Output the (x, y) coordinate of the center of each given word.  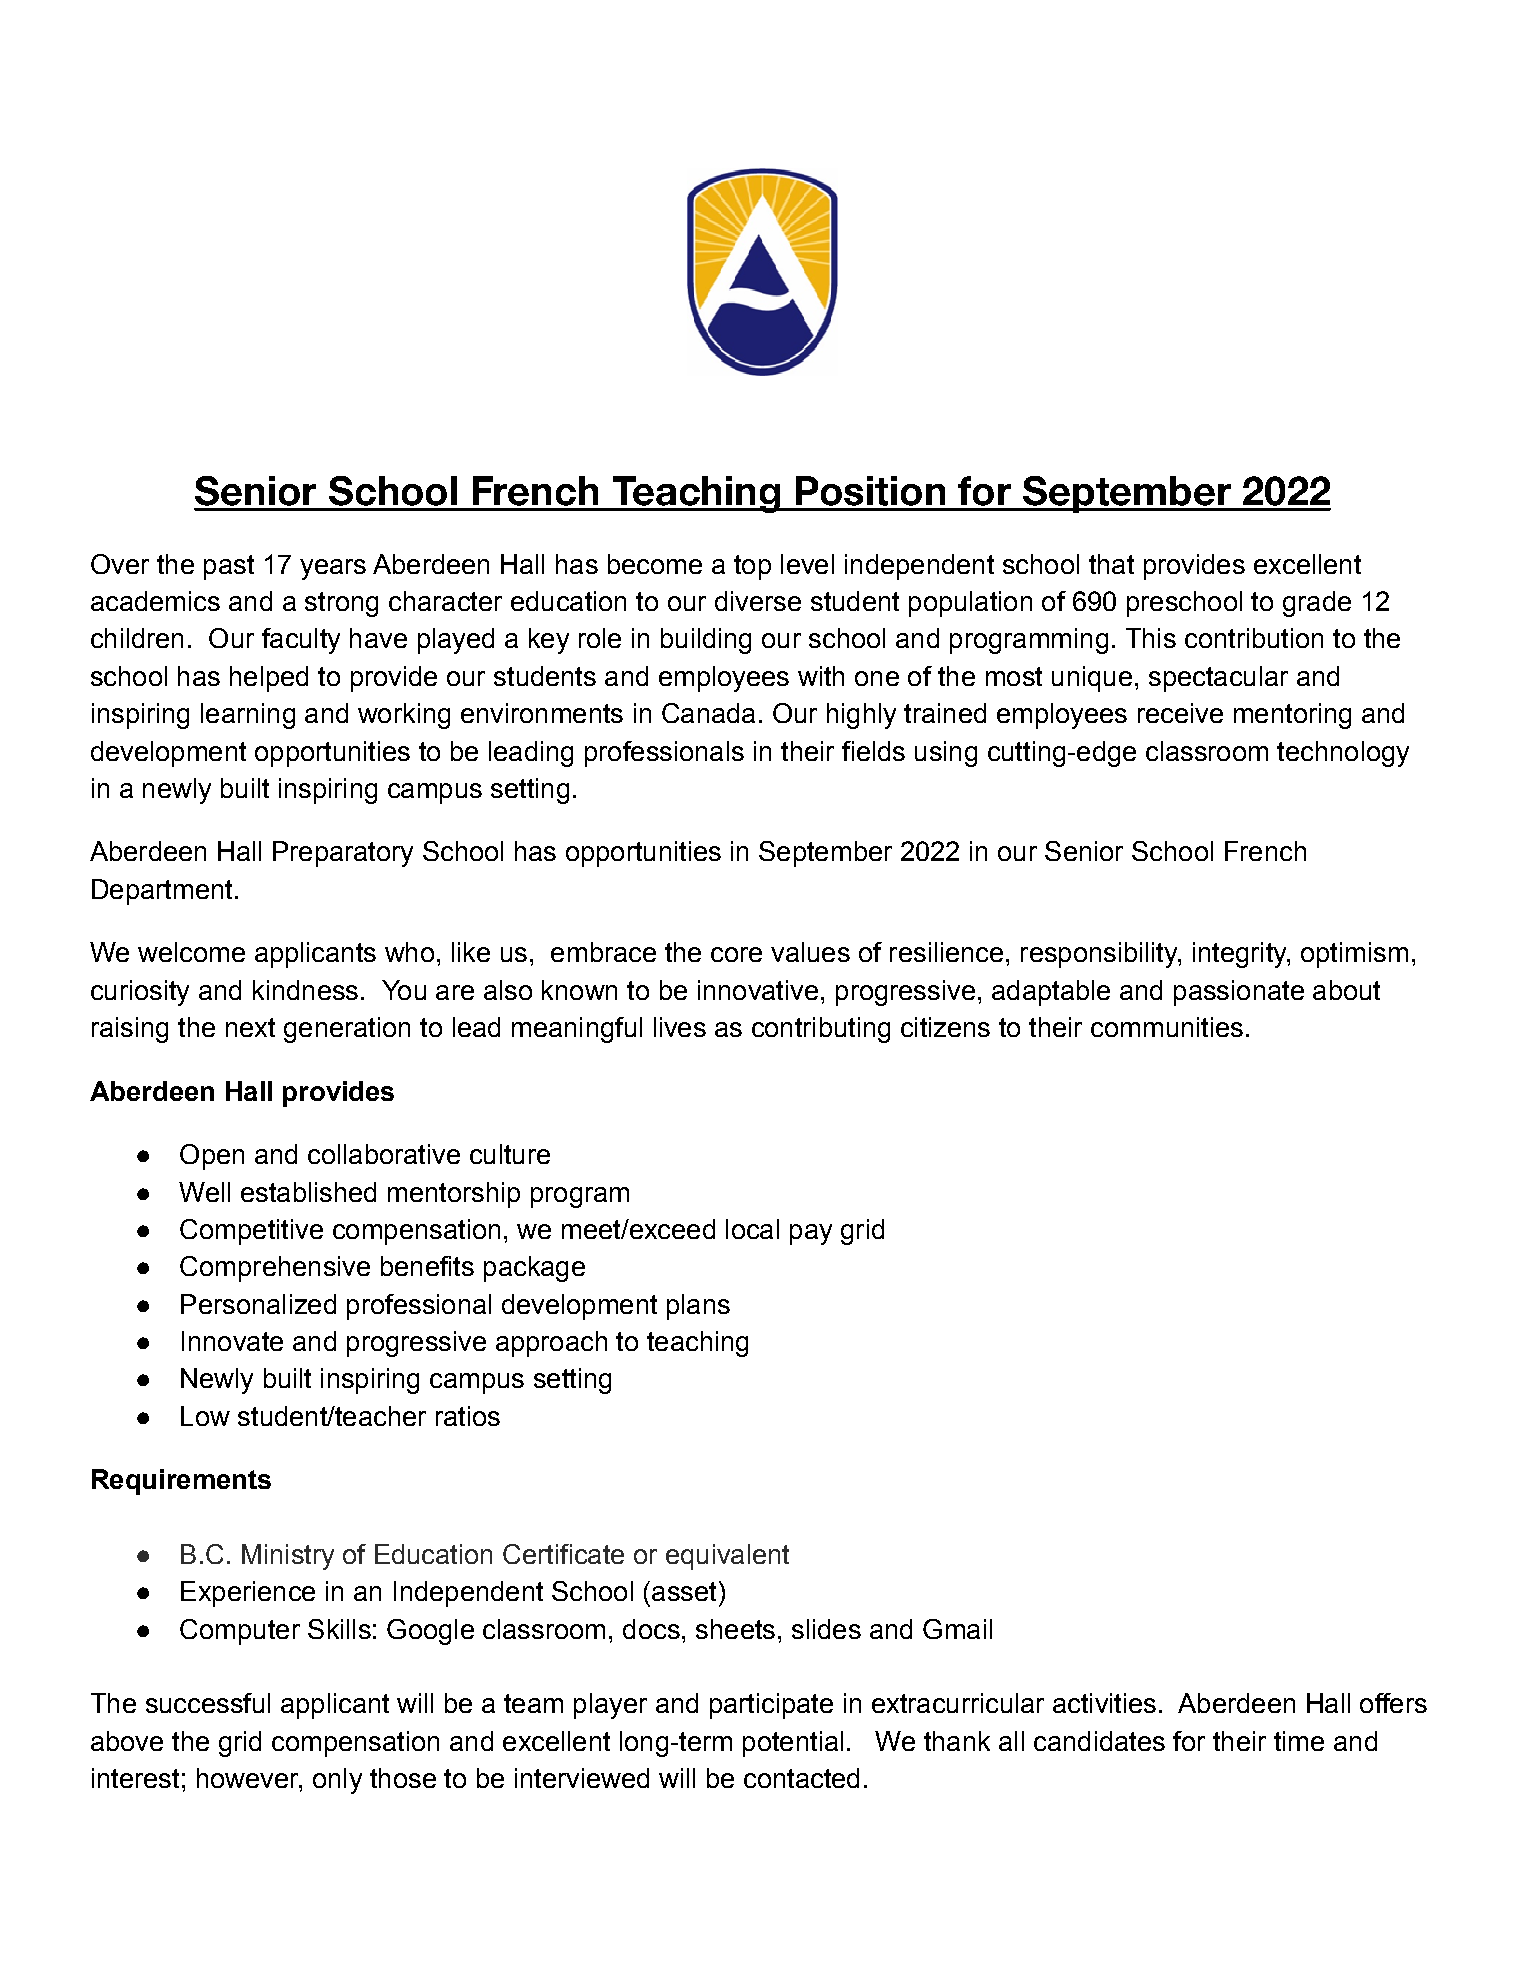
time (1299, 1741)
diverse (758, 601)
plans (698, 1307)
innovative (758, 990)
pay (811, 1234)
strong (341, 604)
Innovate (232, 1341)
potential (793, 1744)
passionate (1239, 993)
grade (1317, 604)
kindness (305, 990)
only (337, 1781)
